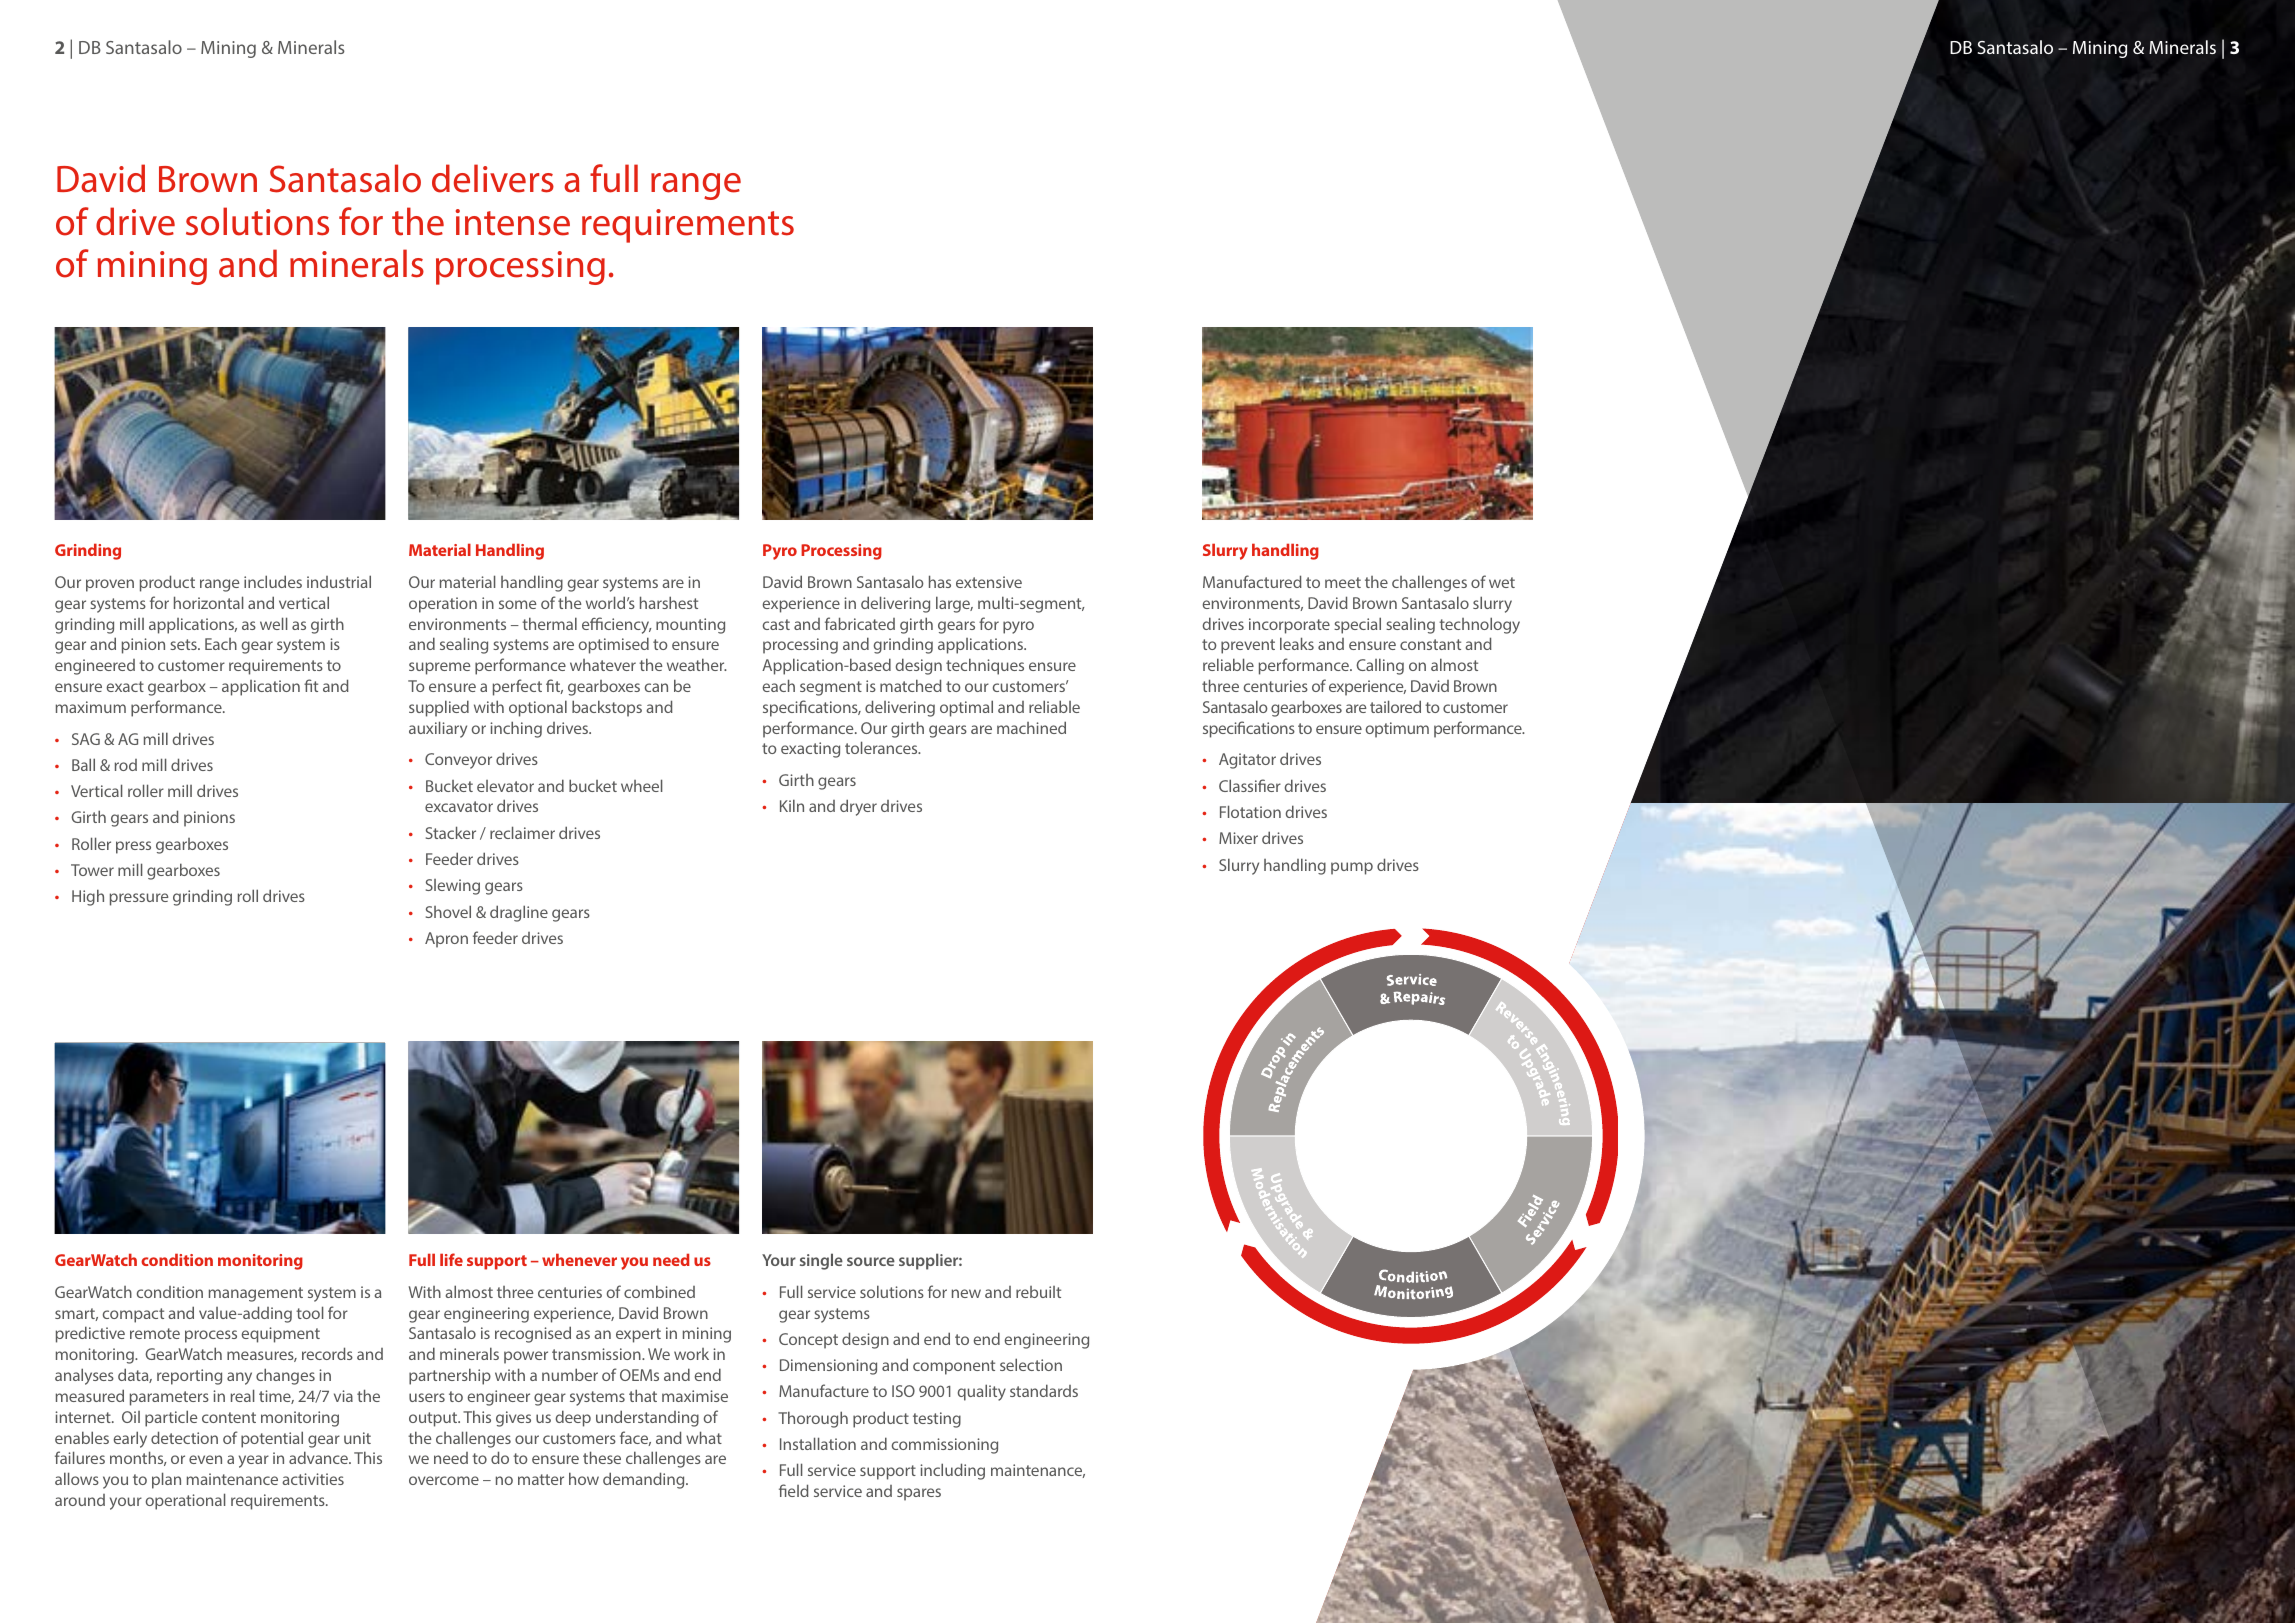 The width and height of the image is (2295, 1623). Describe the element at coordinates (821, 1261) in the image. I see `single` at that location.
